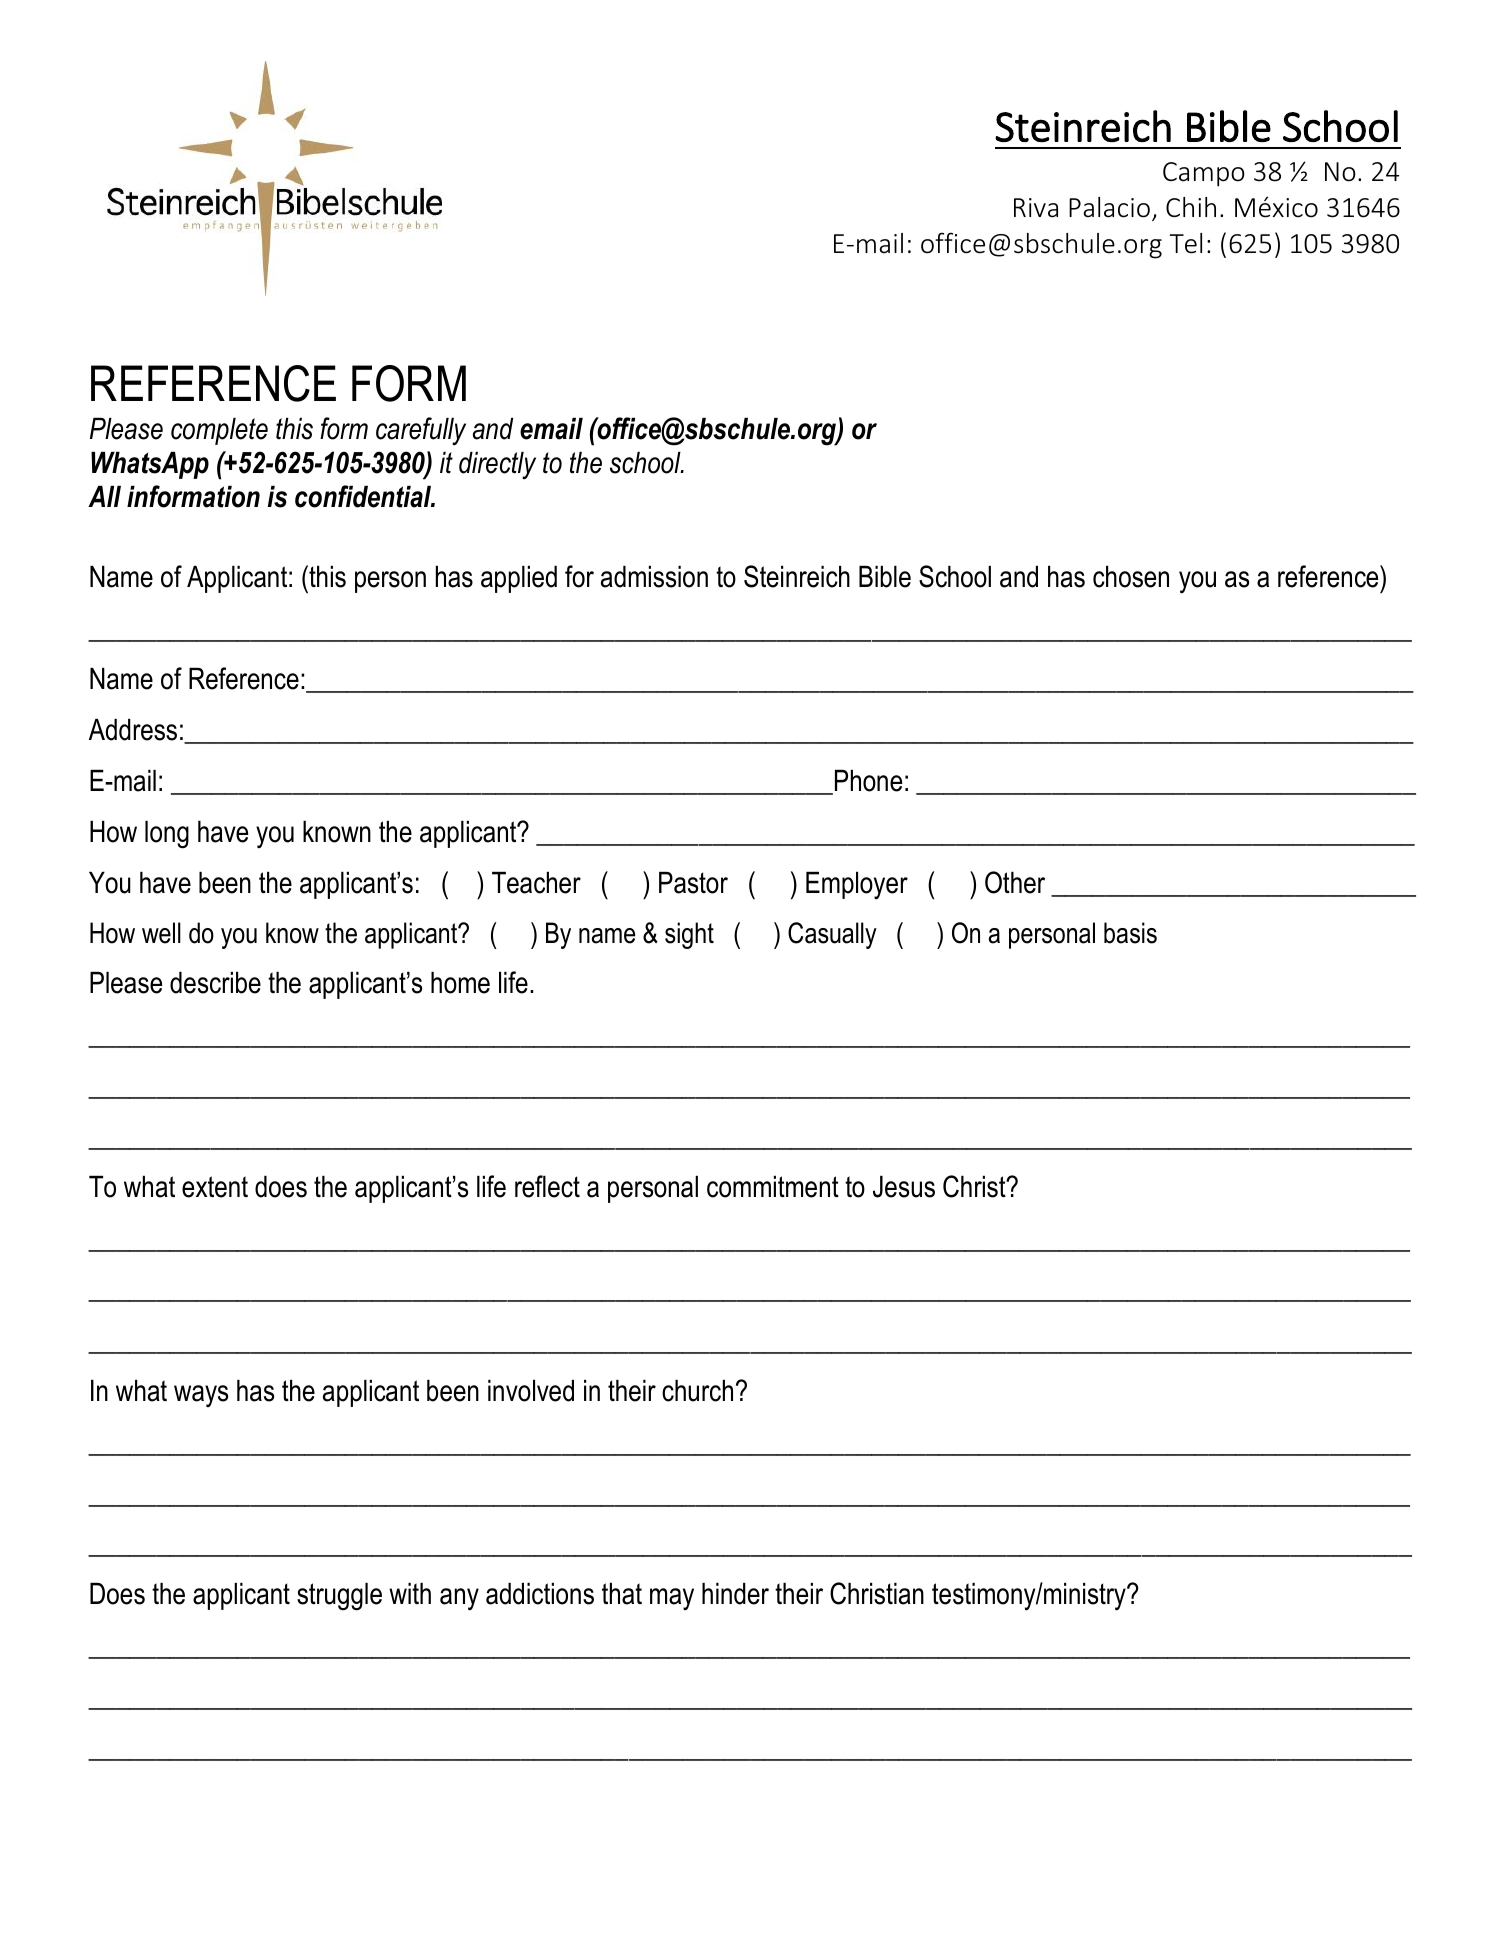  I want to click on admission, so click(654, 577).
